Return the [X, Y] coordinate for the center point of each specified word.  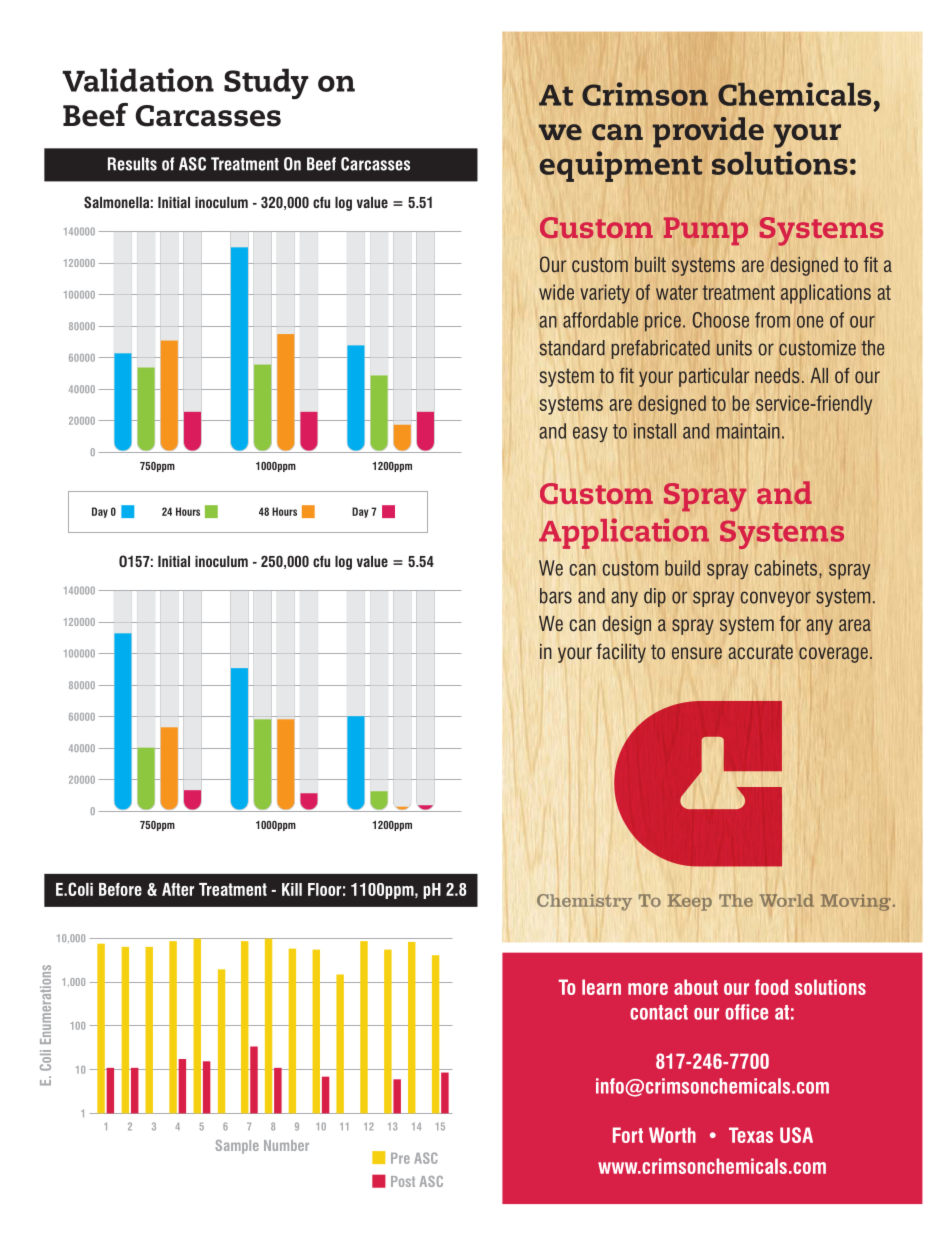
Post [403, 1181]
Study [266, 84]
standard [572, 348]
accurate [760, 651]
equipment [621, 166]
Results [132, 164]
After [178, 889]
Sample [237, 1147]
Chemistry [584, 902]
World [787, 900]
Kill [292, 889]
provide [708, 132]
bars [556, 596]
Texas [751, 1135]
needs [777, 375]
